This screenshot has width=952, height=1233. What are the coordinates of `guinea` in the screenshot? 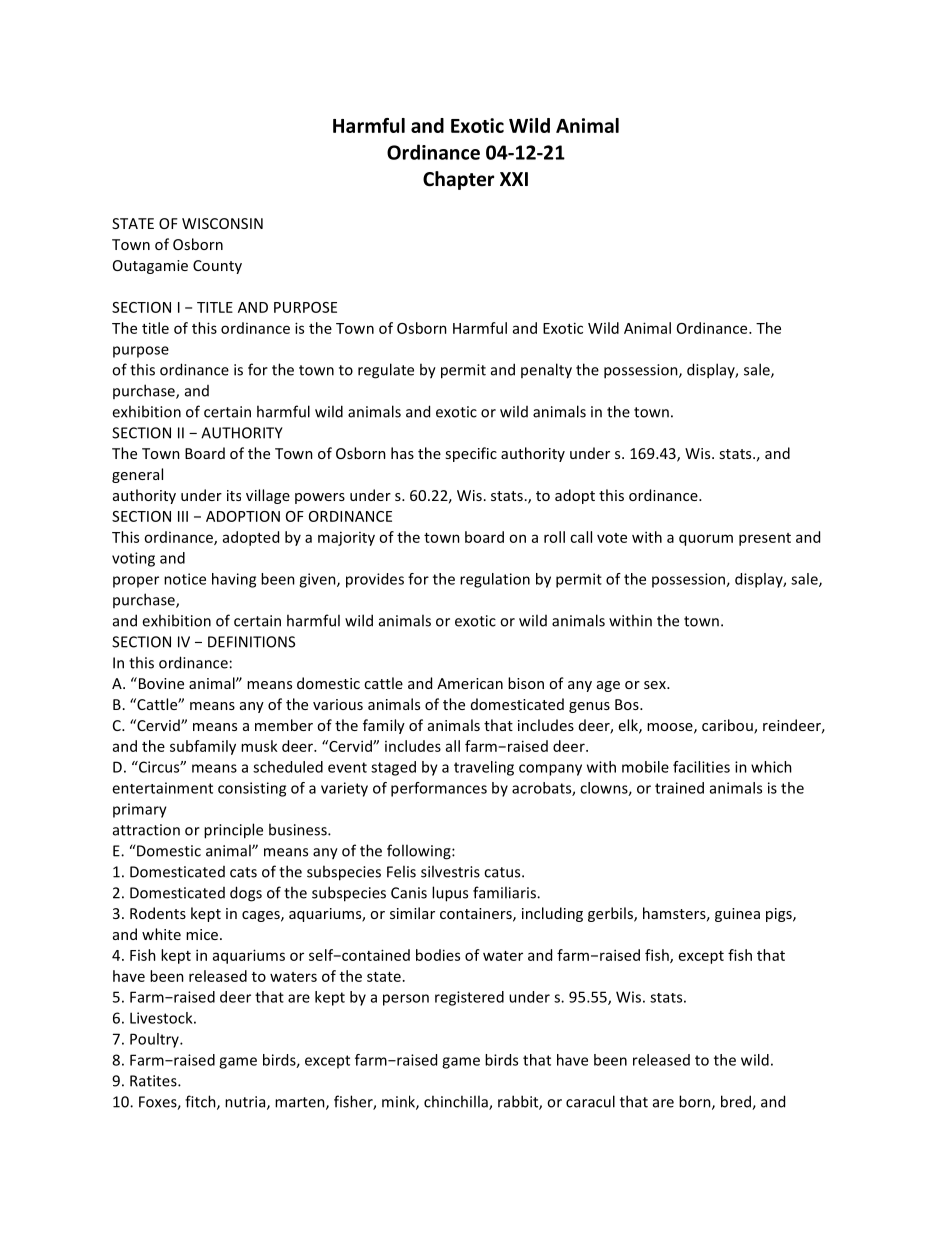 It's located at (737, 915).
